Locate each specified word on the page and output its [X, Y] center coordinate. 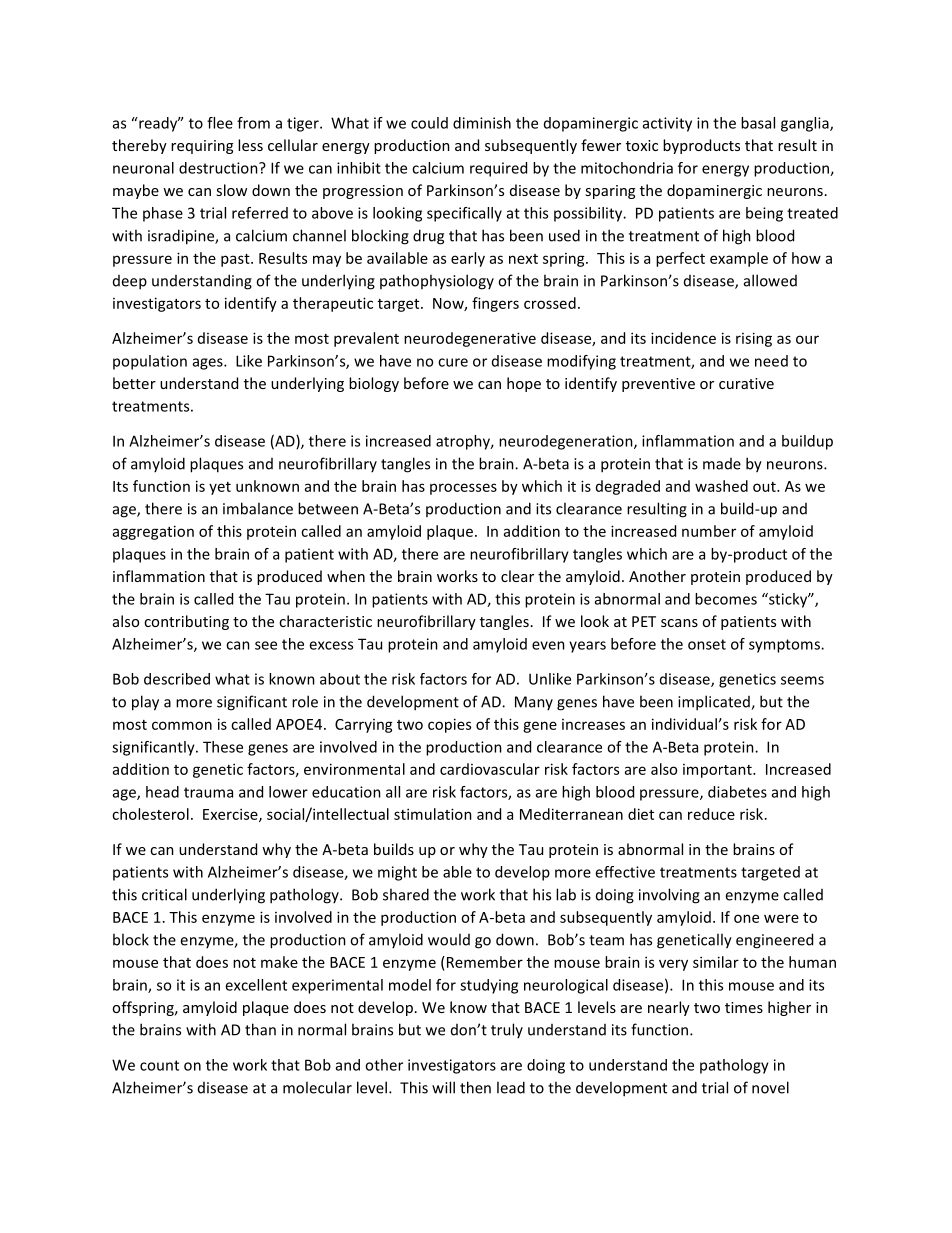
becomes [726, 599]
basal [758, 123]
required [498, 169]
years [587, 647]
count [159, 1065]
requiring [202, 147]
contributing [186, 622]
